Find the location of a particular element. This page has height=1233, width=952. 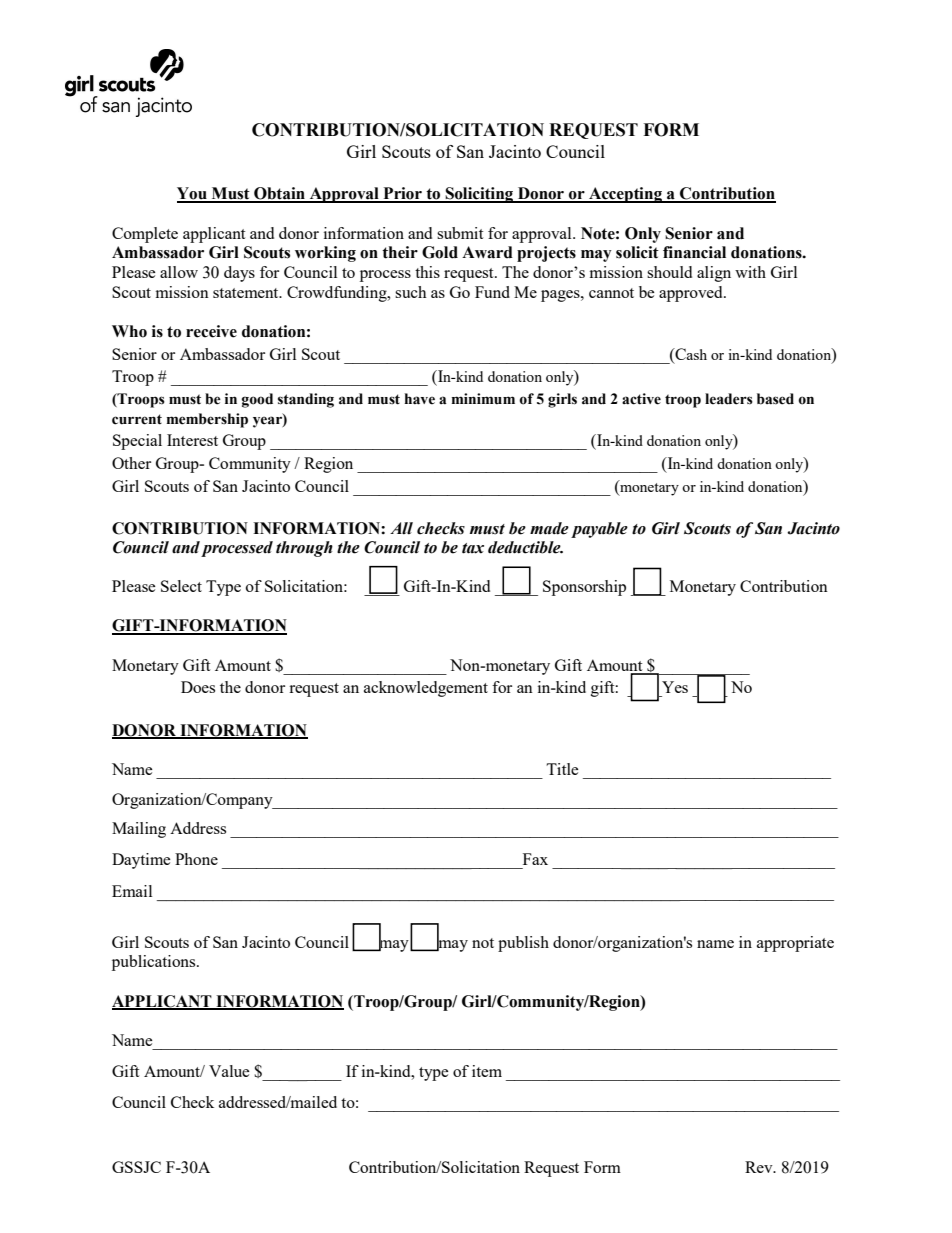

appropriate is located at coordinates (795, 944).
